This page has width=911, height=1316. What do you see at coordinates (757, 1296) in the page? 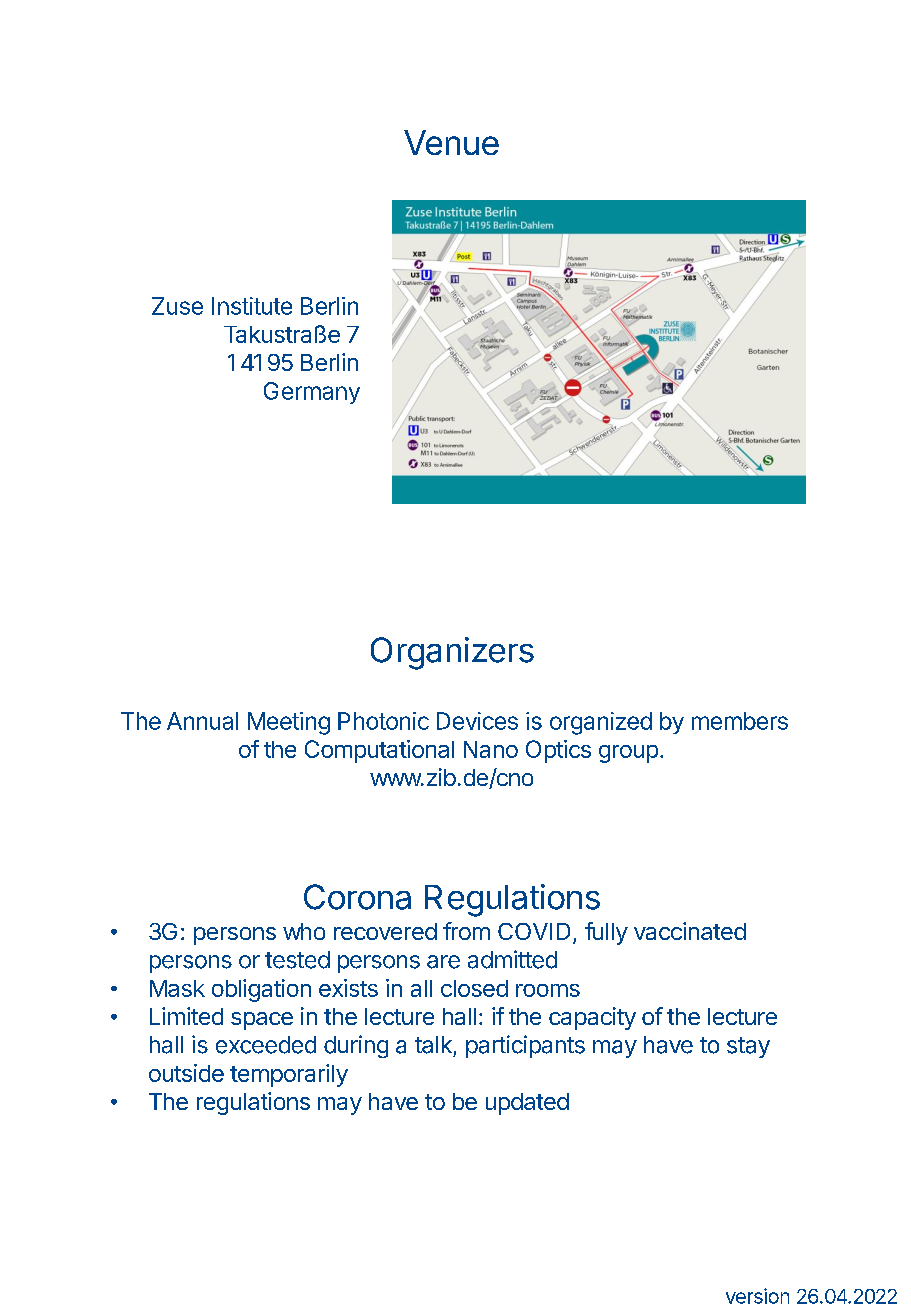
I see `version` at bounding box center [757, 1296].
